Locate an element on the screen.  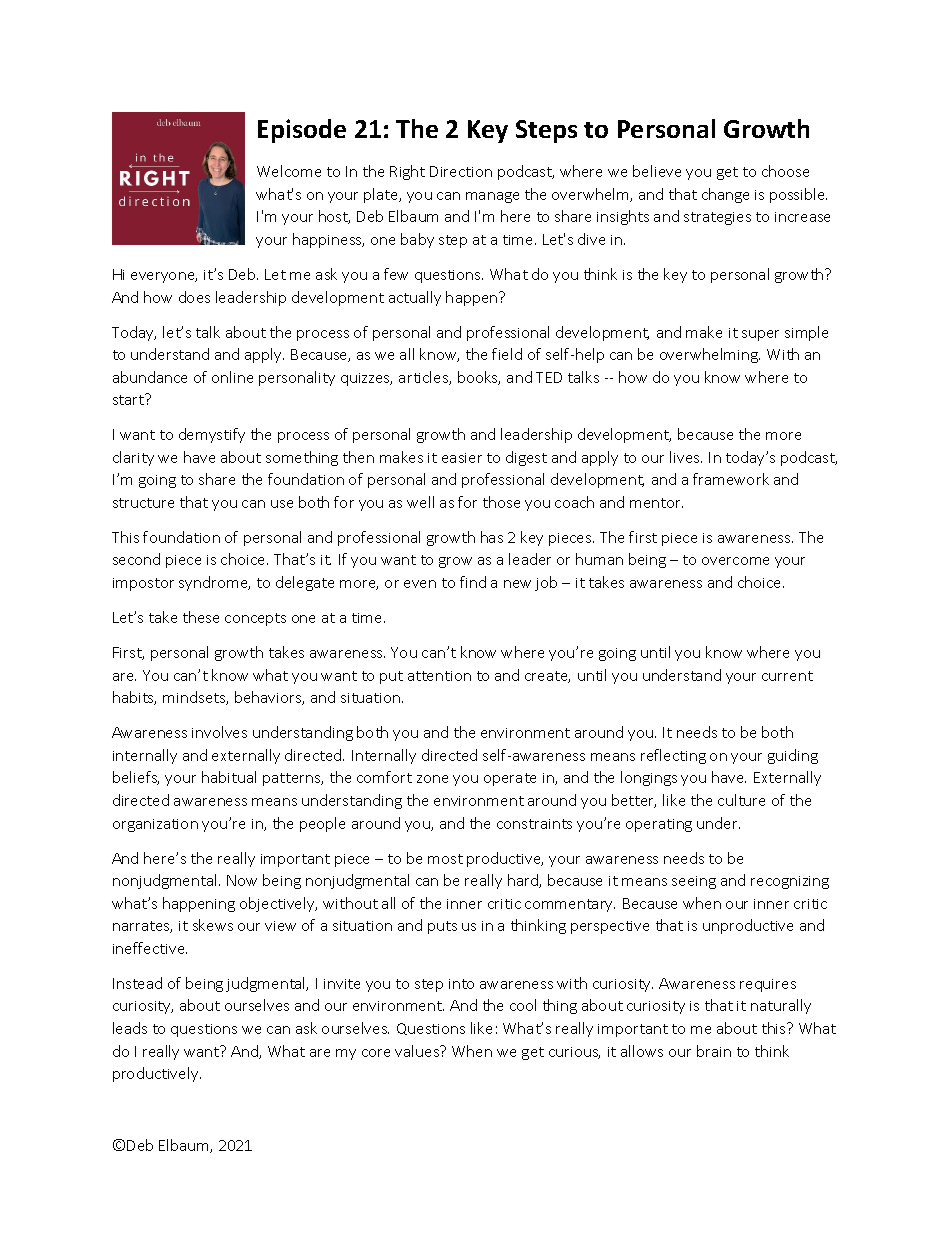
overcome is located at coordinates (735, 561).
